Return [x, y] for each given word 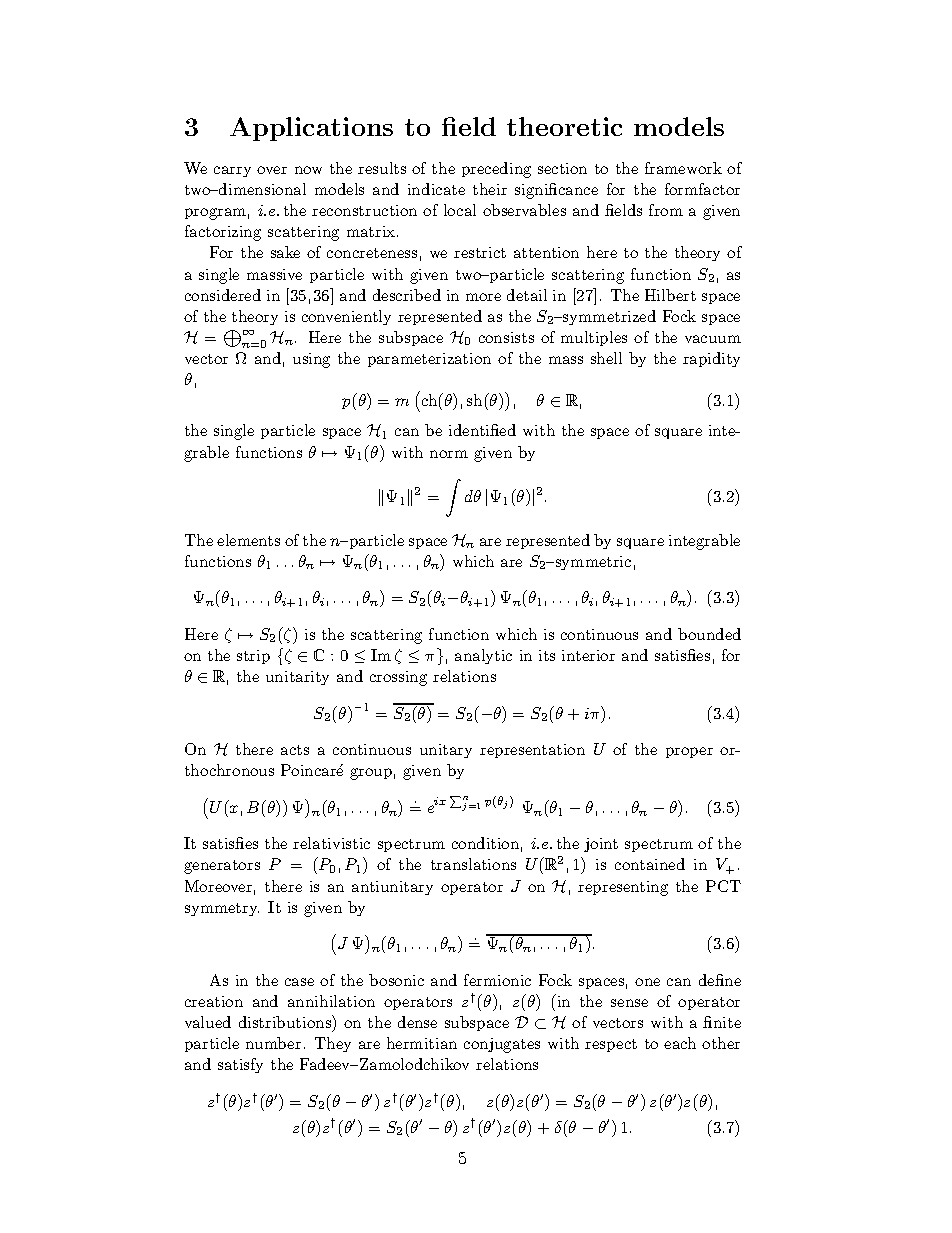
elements [248, 540]
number [273, 1043]
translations [473, 864]
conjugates [502, 1045]
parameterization [429, 360]
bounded [709, 634]
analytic [483, 656]
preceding [496, 170]
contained [650, 864]
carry [232, 171]
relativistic [331, 843]
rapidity [711, 359]
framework [683, 168]
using [311, 360]
